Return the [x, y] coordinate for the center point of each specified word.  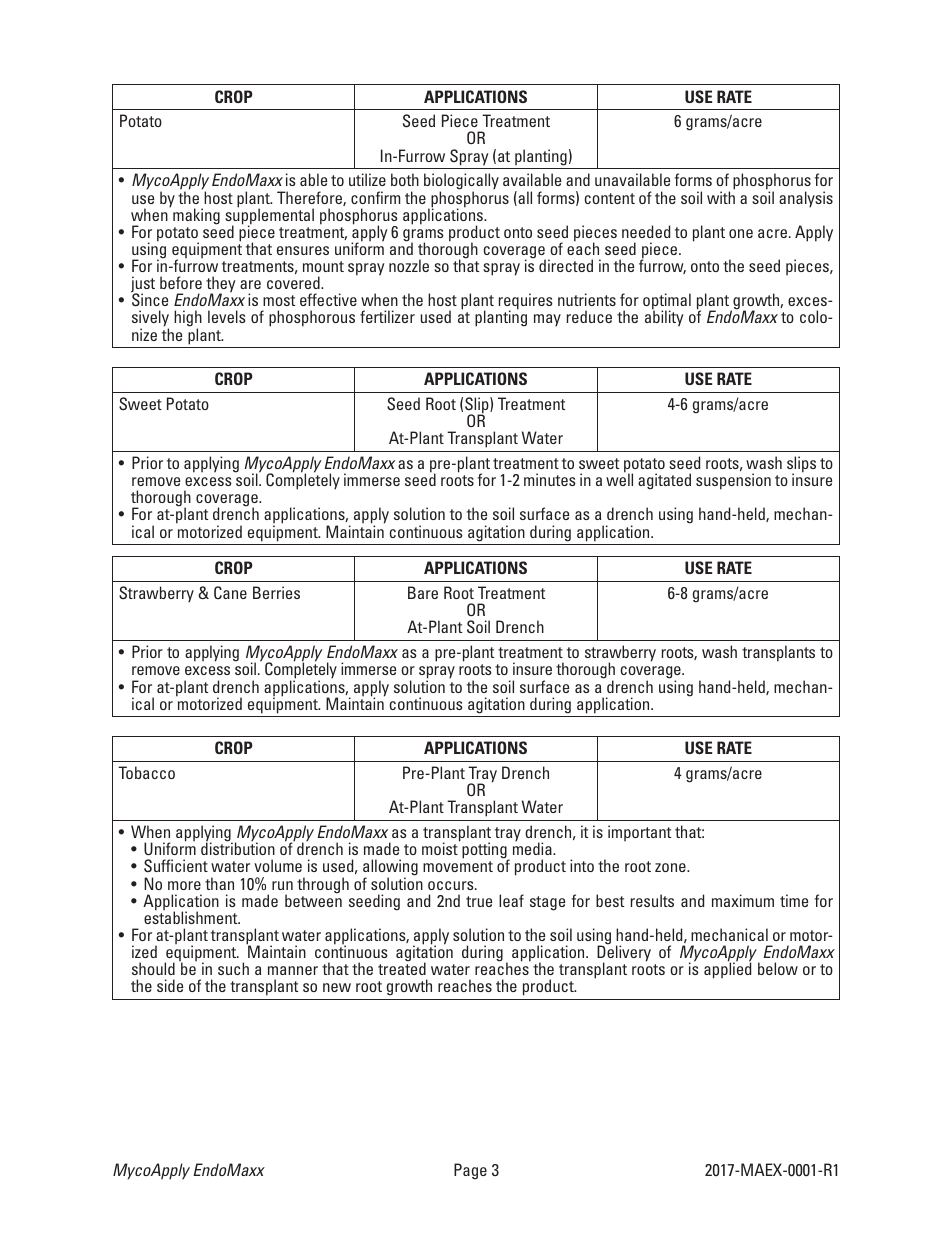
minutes [550, 479]
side [170, 985]
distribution [238, 848]
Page [470, 1171]
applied [727, 970]
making [196, 216]
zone [671, 867]
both [405, 179]
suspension [733, 481]
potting [485, 852]
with [721, 196]
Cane [230, 593]
